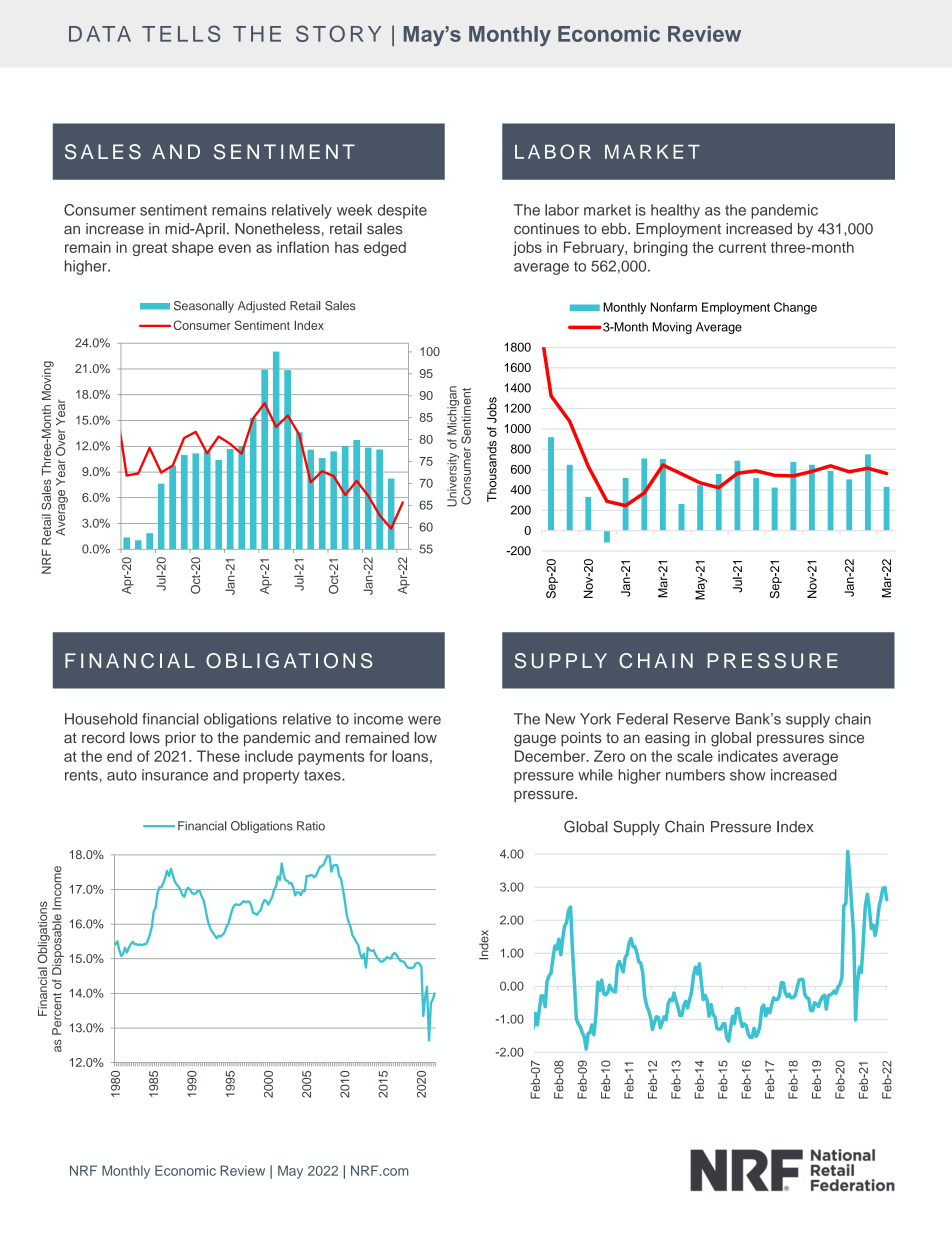 The height and width of the image is (1233, 952). What do you see at coordinates (101, 719) in the image?
I see `Household` at bounding box center [101, 719].
